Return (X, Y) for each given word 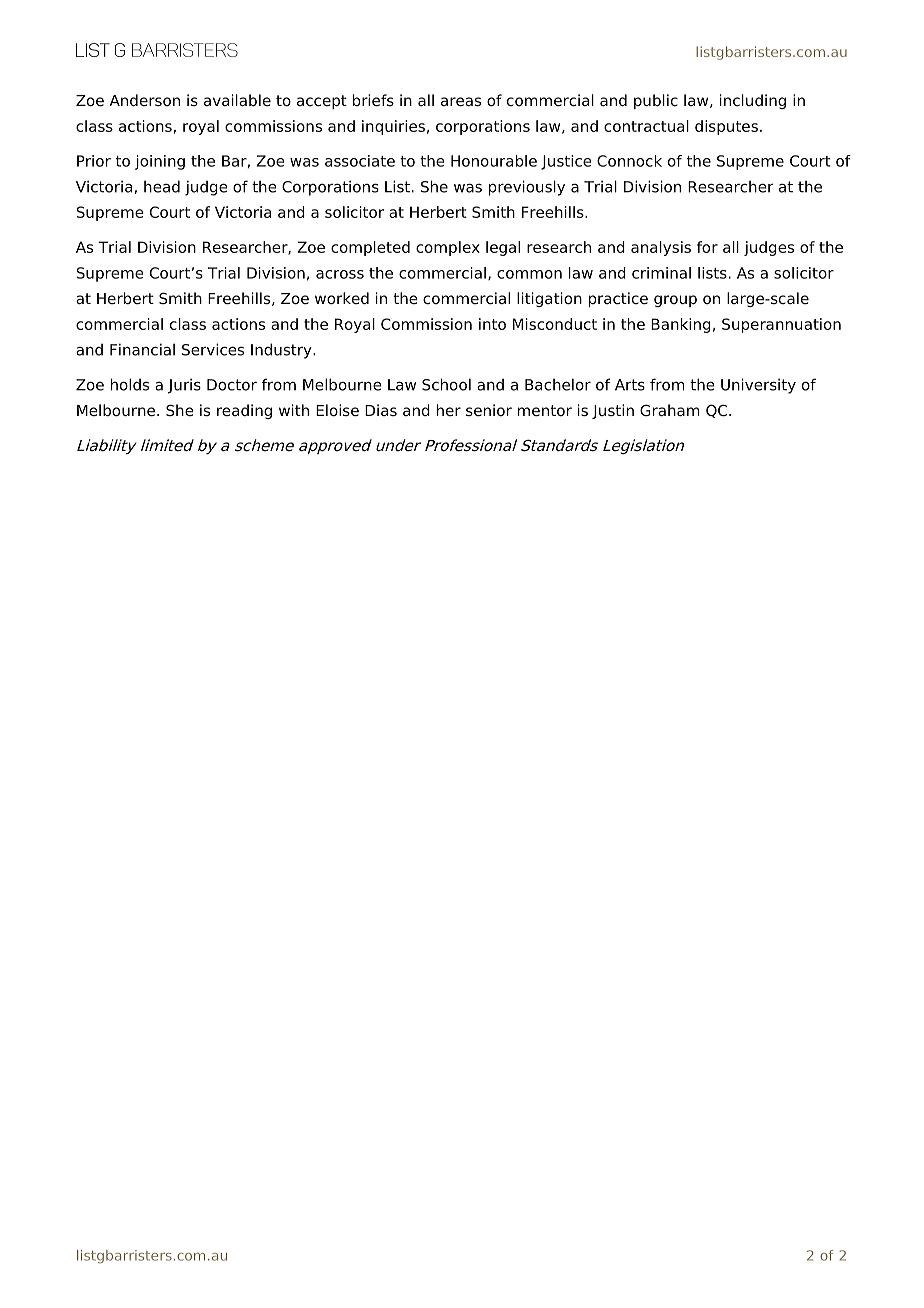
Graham (670, 410)
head (162, 186)
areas (461, 102)
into (492, 324)
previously (527, 188)
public (656, 101)
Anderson (145, 100)
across (340, 274)
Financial (142, 349)
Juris (184, 386)
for (707, 247)
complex (448, 248)
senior (489, 410)
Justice (566, 162)
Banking (681, 325)
